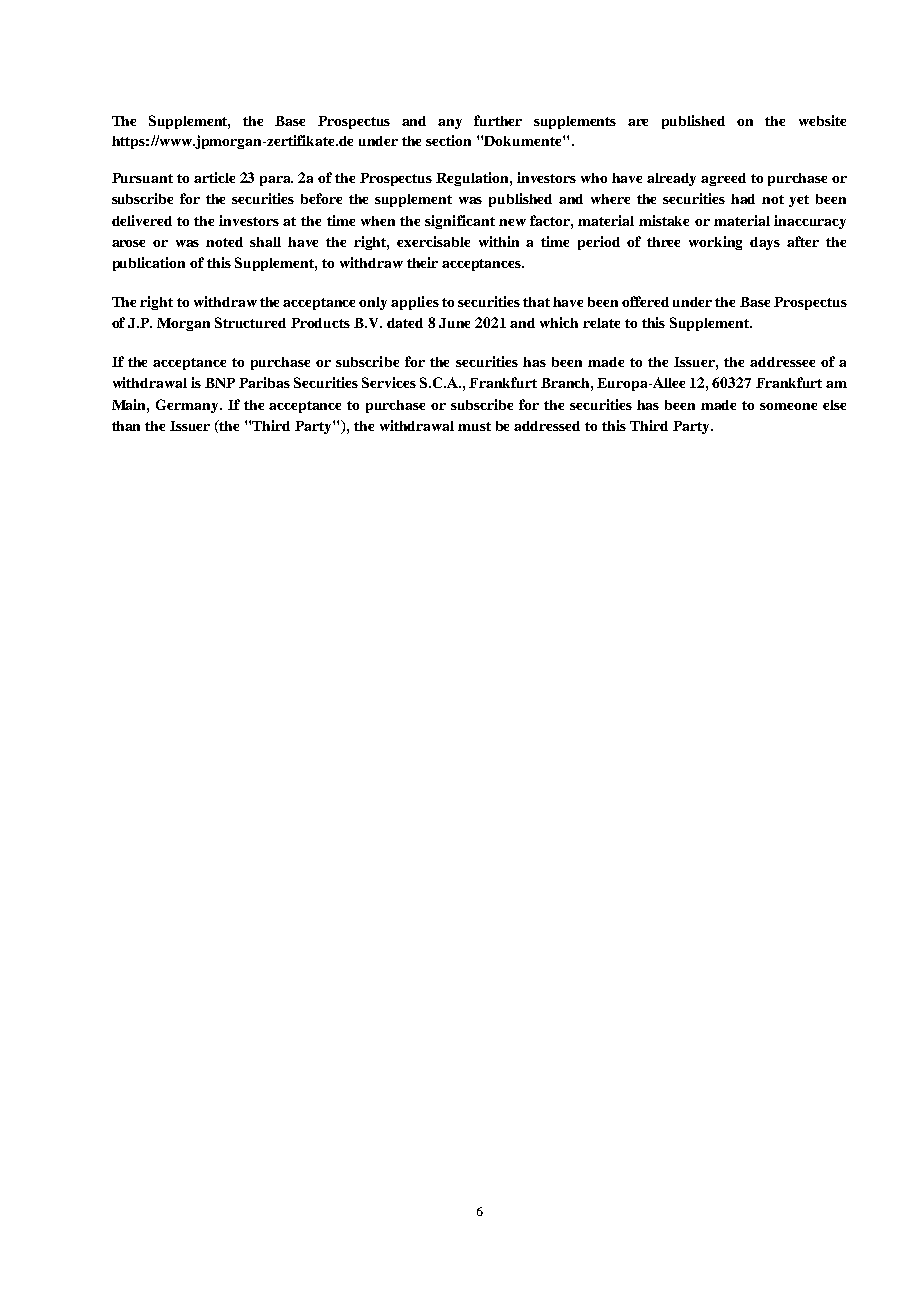 This screenshot has width=924, height=1308. I want to click on must, so click(474, 426).
